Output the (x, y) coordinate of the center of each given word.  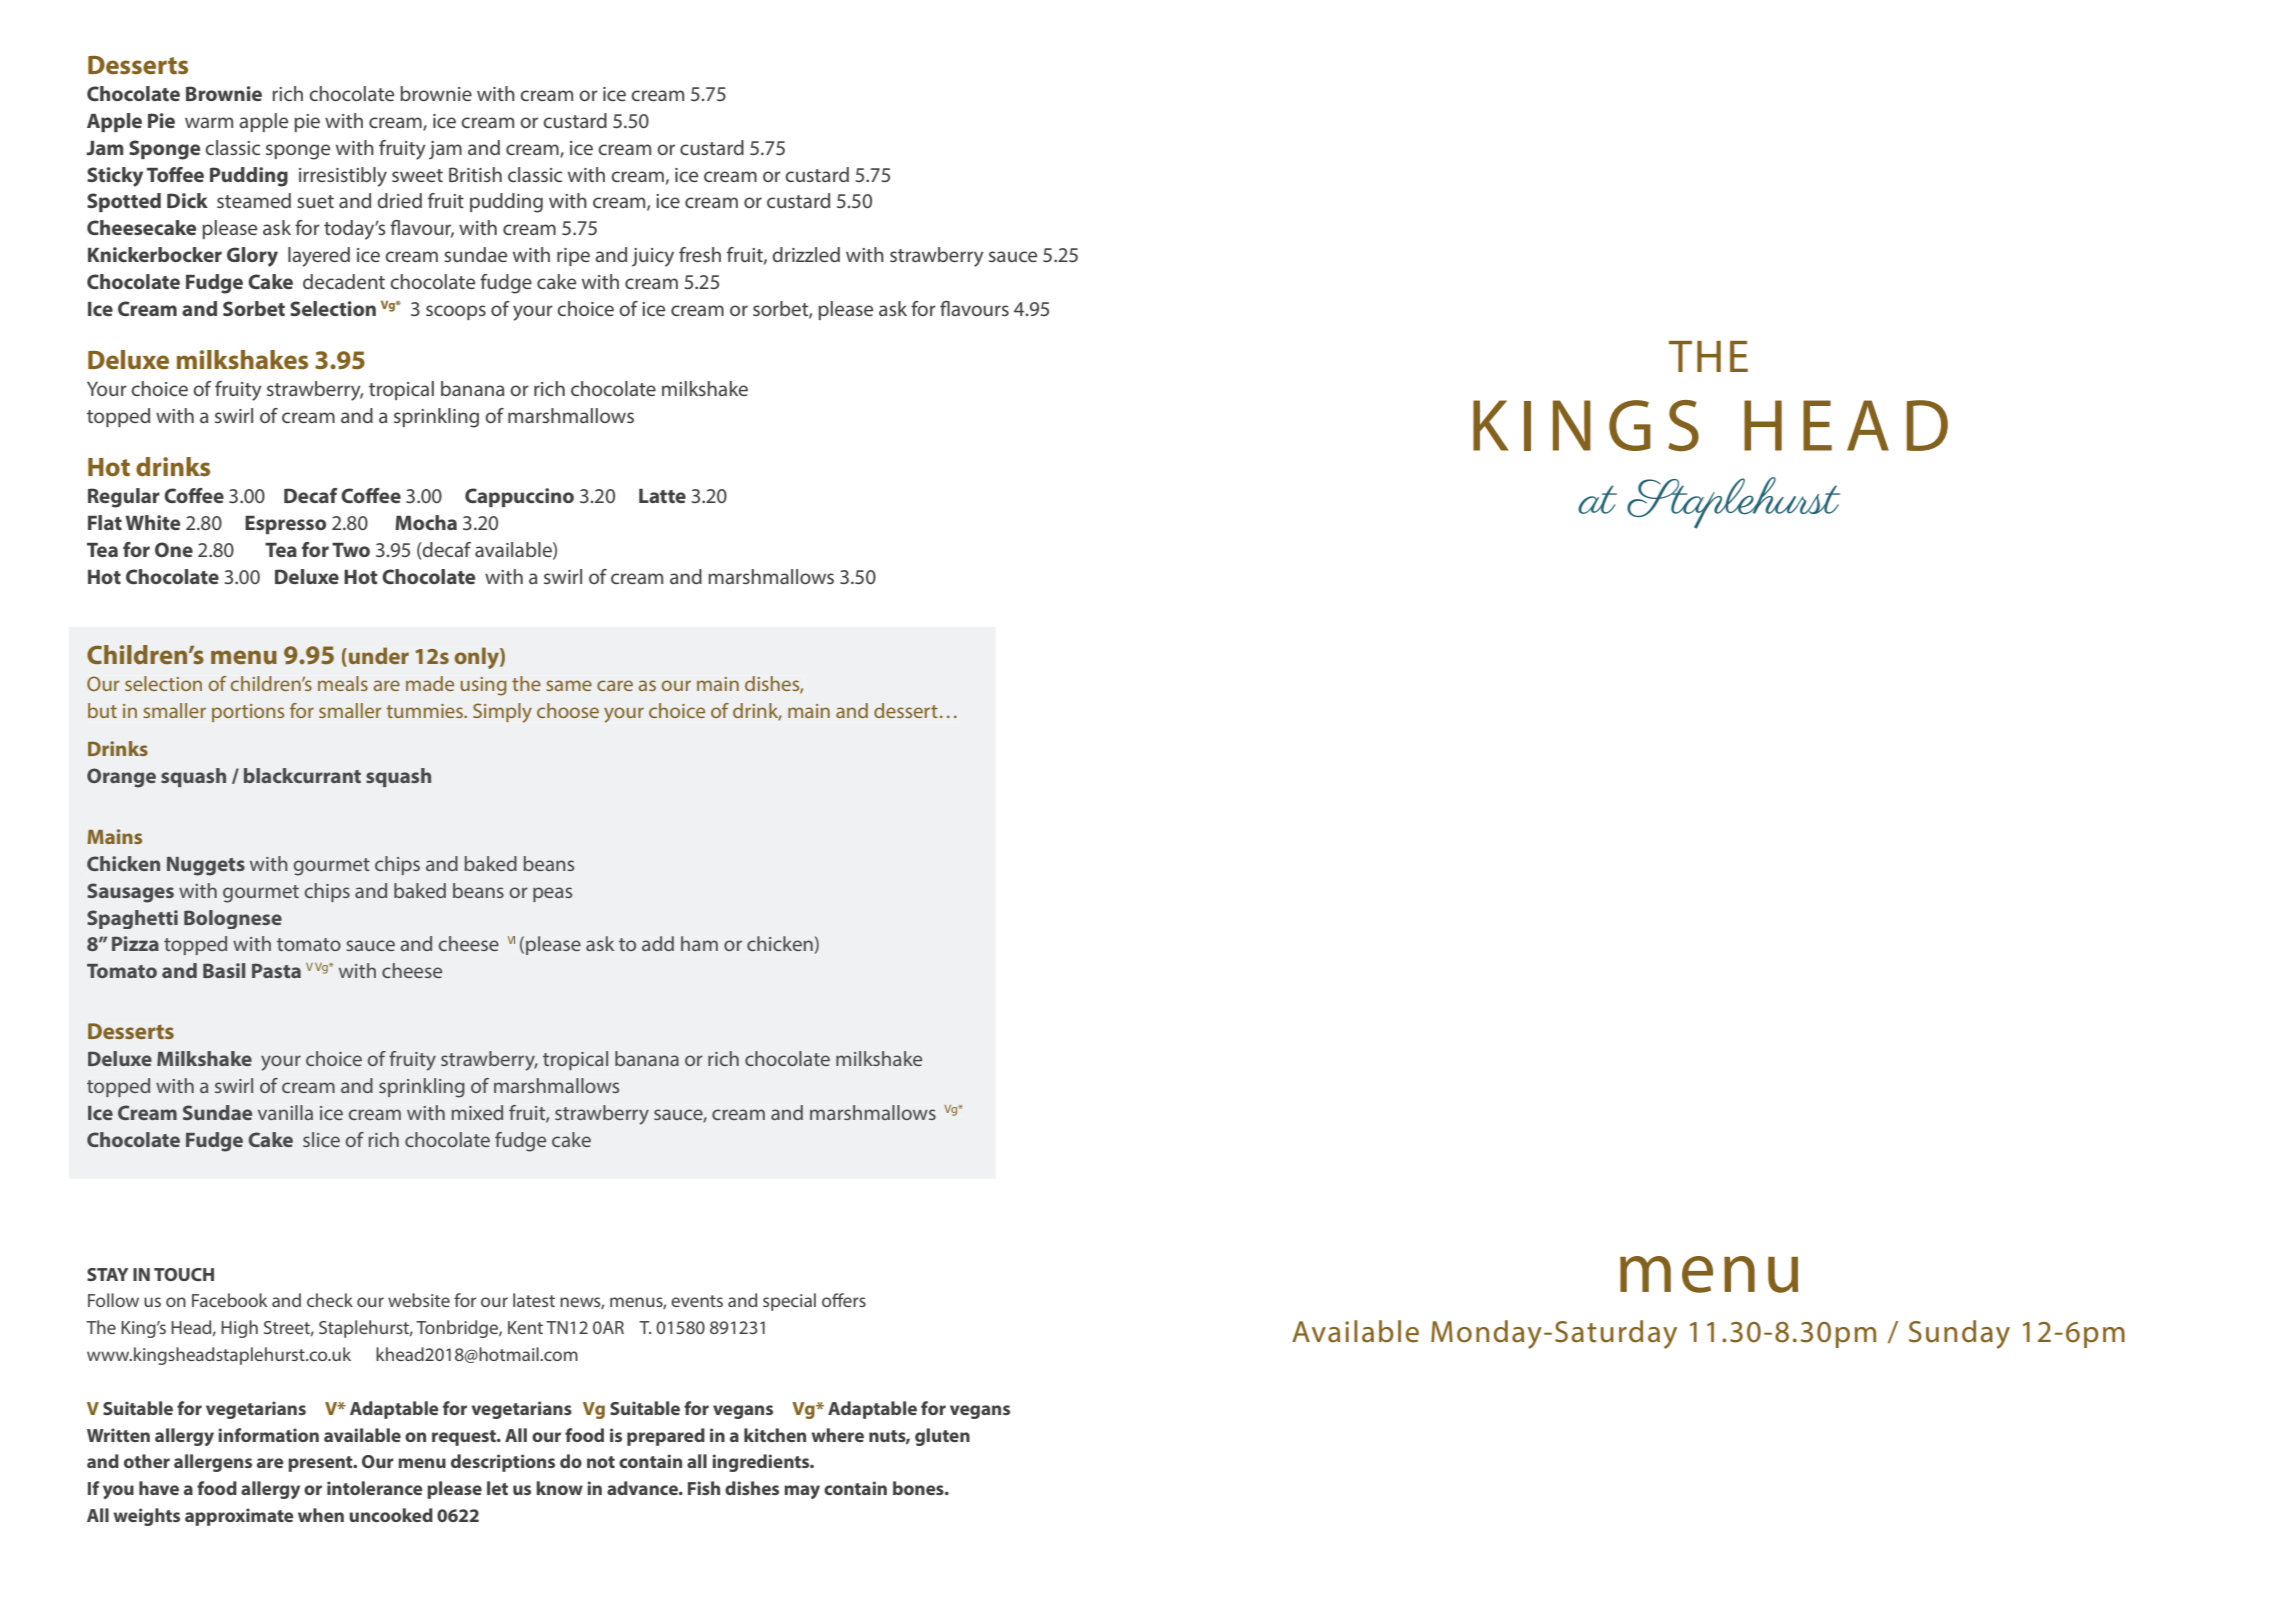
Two (351, 550)
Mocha (426, 522)
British (475, 174)
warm (209, 122)
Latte (662, 496)
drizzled (806, 254)
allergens (213, 1463)
